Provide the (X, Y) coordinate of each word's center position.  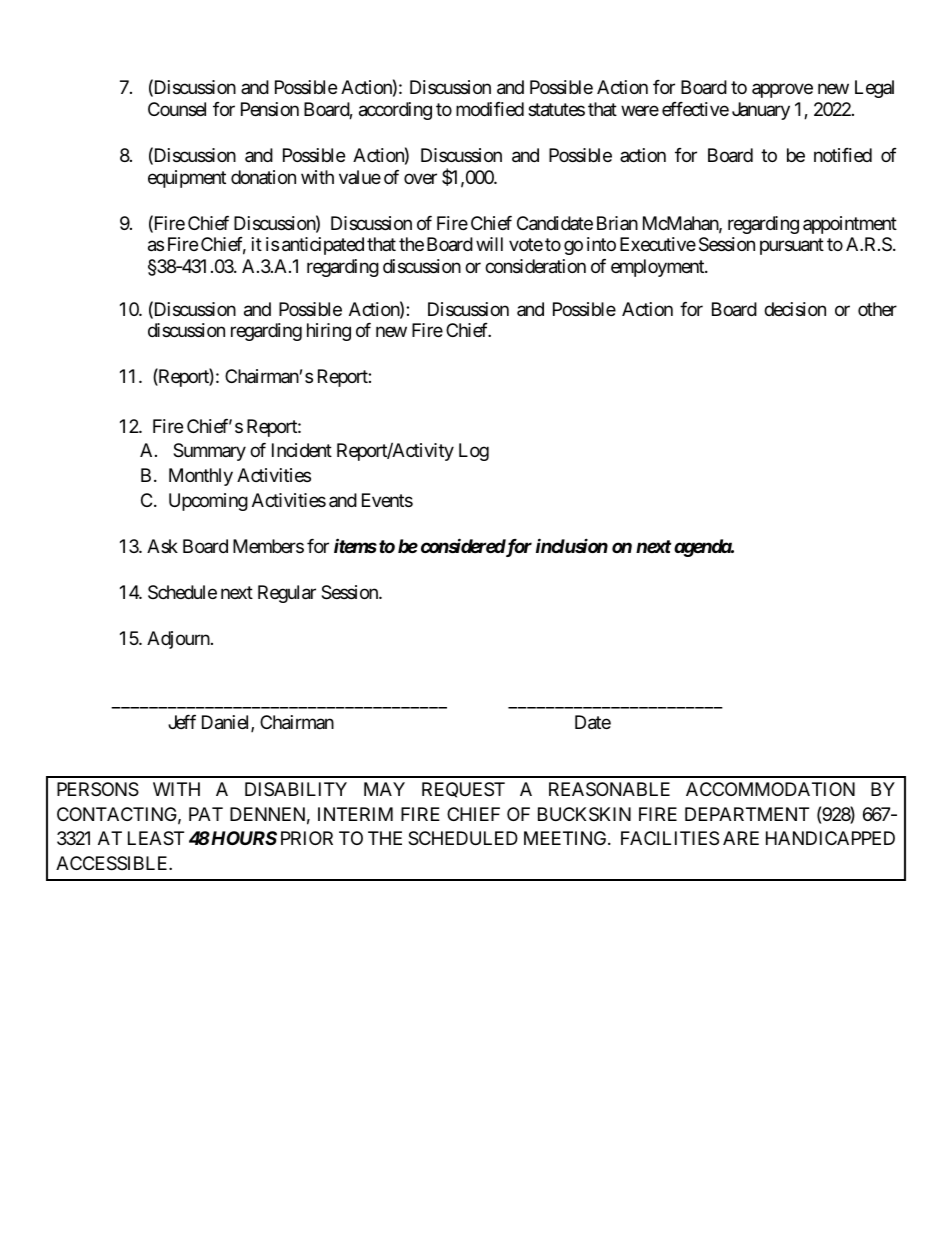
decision (795, 309)
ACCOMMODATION (770, 789)
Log (474, 452)
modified (490, 109)
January (761, 111)
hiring (329, 332)
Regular (287, 594)
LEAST (156, 838)
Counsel (177, 109)
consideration (535, 266)
